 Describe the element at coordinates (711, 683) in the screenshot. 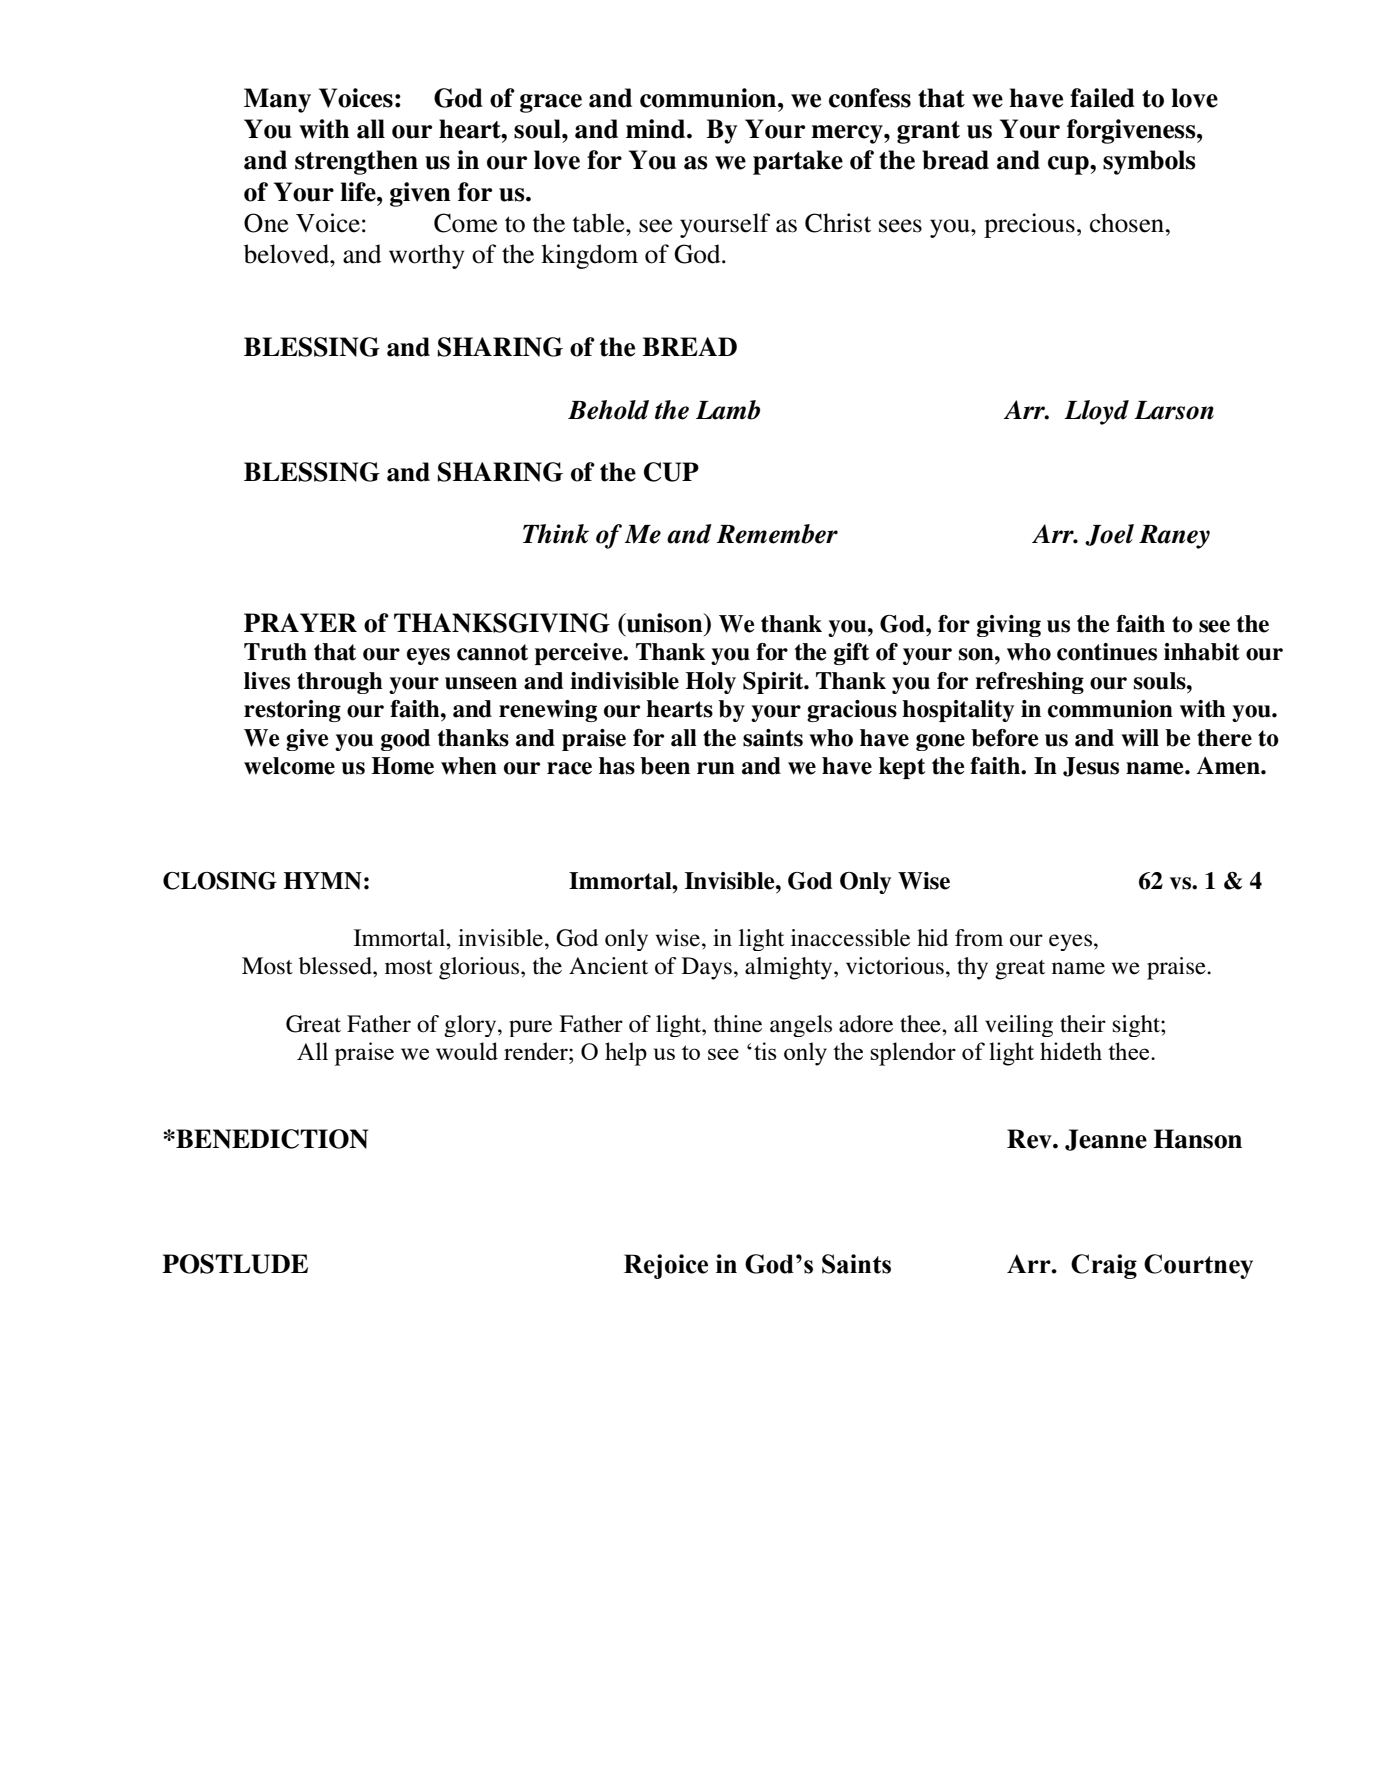

I see `Holy` at that location.
